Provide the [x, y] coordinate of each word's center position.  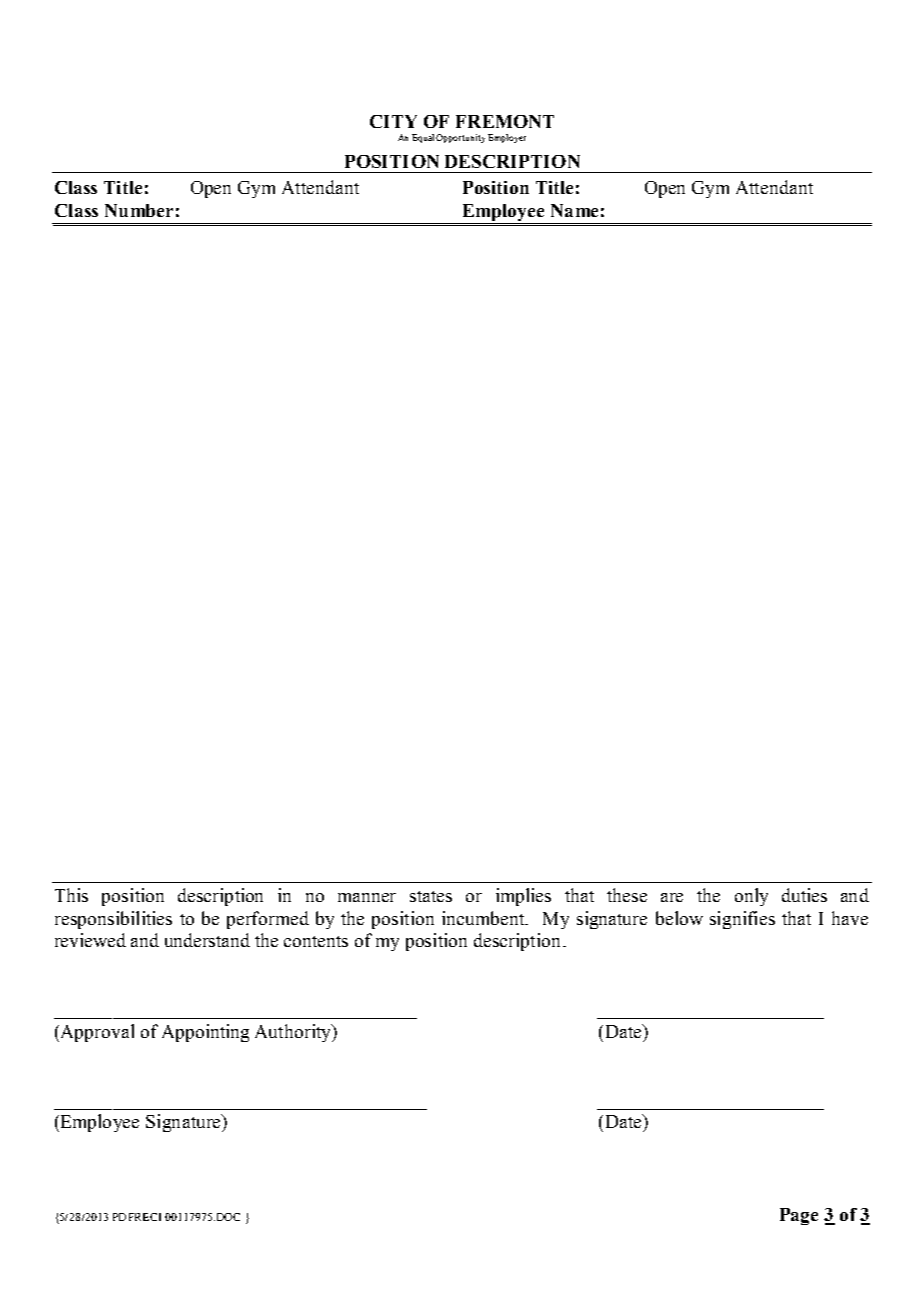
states [431, 896]
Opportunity [460, 138]
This [71, 895]
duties [804, 895]
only [751, 897]
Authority [294, 1033]
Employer [507, 138]
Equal [424, 138]
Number [139, 210]
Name [574, 210]
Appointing [205, 1033]
